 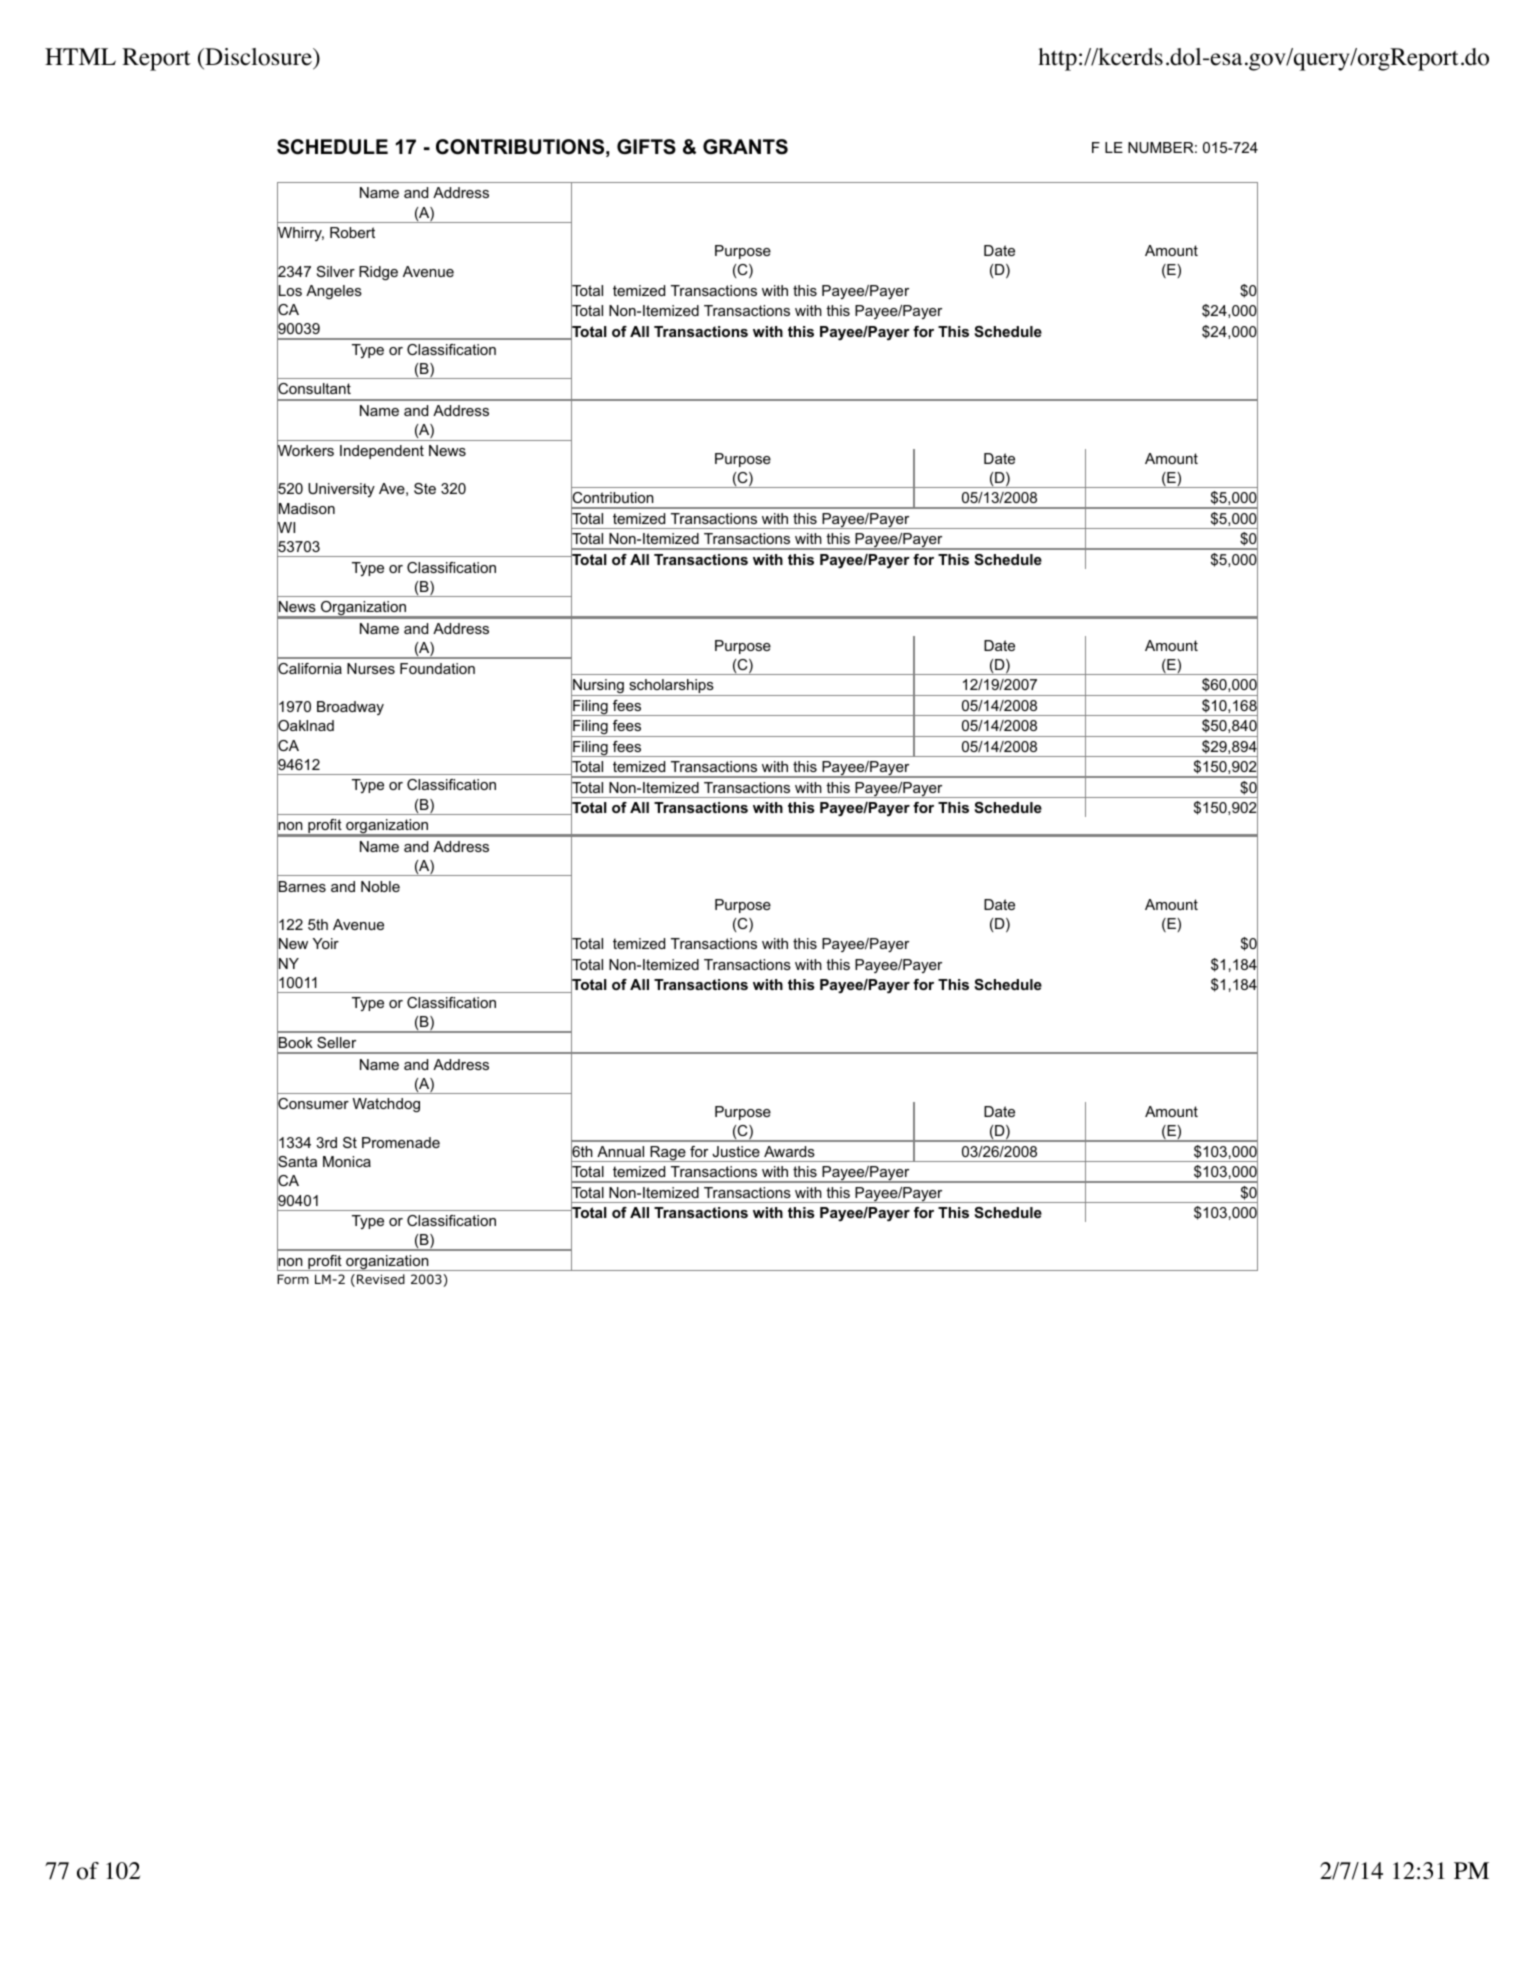 I want to click on HTML, so click(x=80, y=56).
